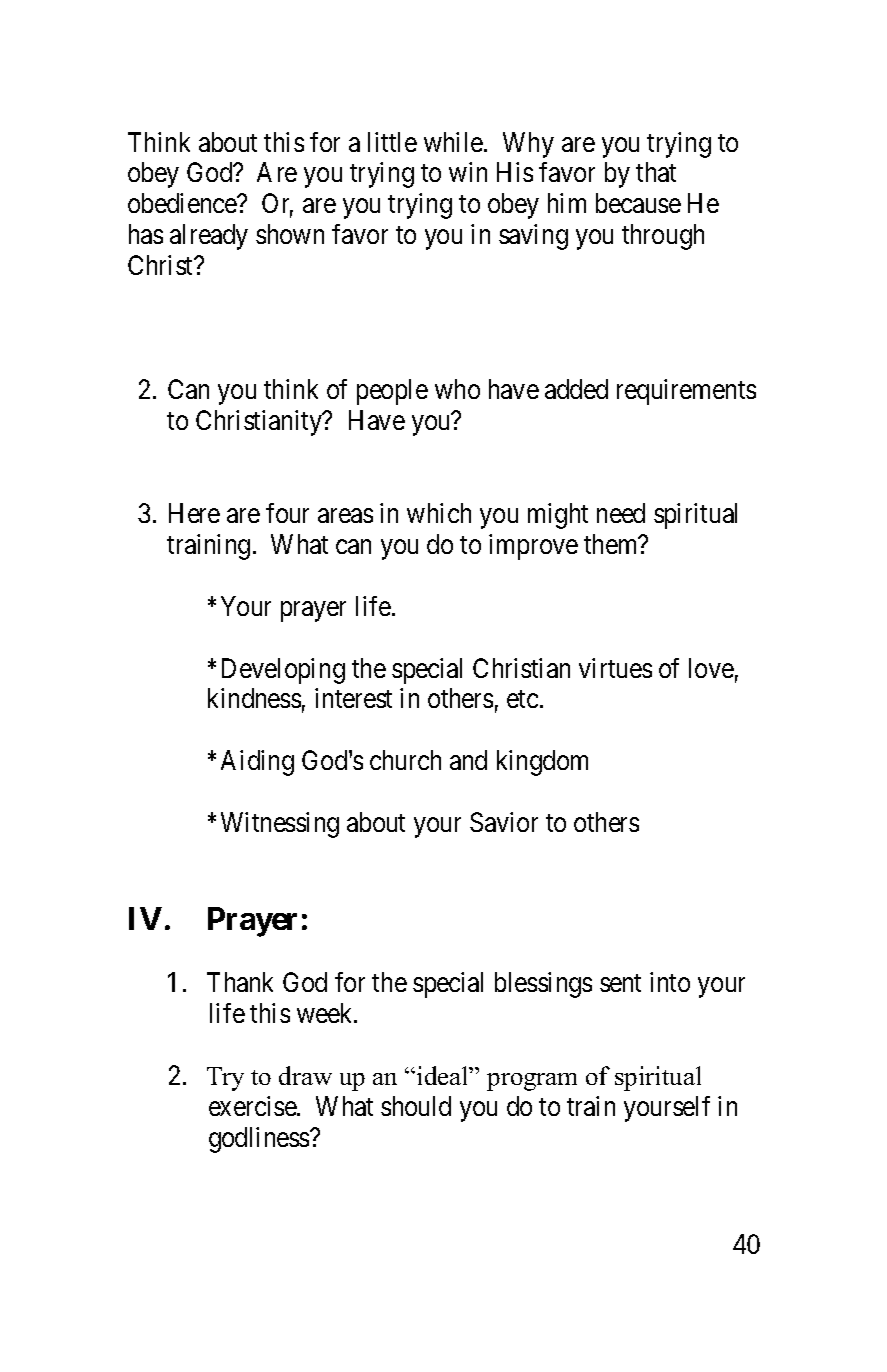 The height and width of the document is (1372, 887). Describe the element at coordinates (253, 1106) in the document. I see `exercise` at that location.
